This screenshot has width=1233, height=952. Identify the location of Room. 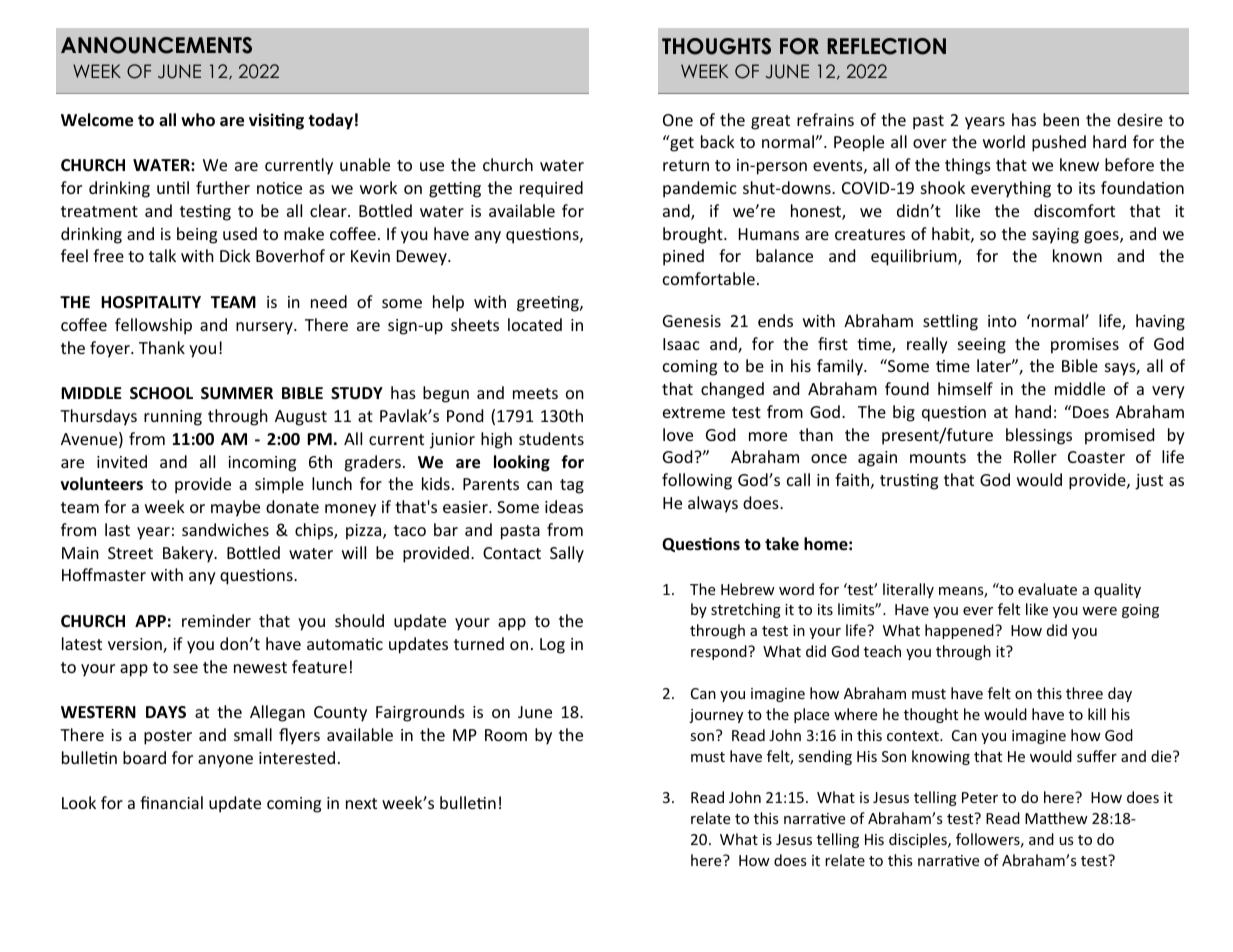
(506, 735).
